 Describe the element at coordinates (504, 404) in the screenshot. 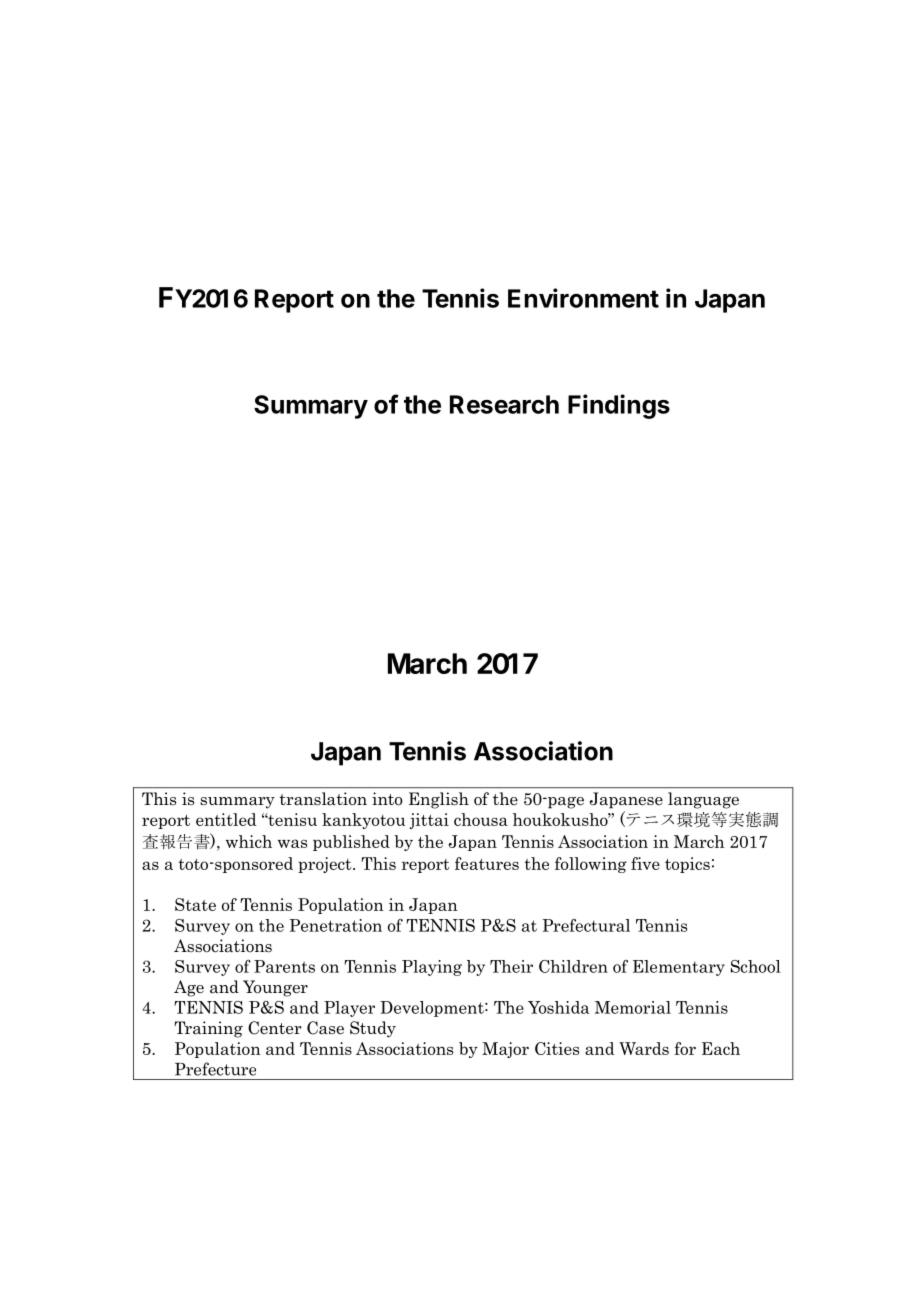

I see `Research` at that location.
